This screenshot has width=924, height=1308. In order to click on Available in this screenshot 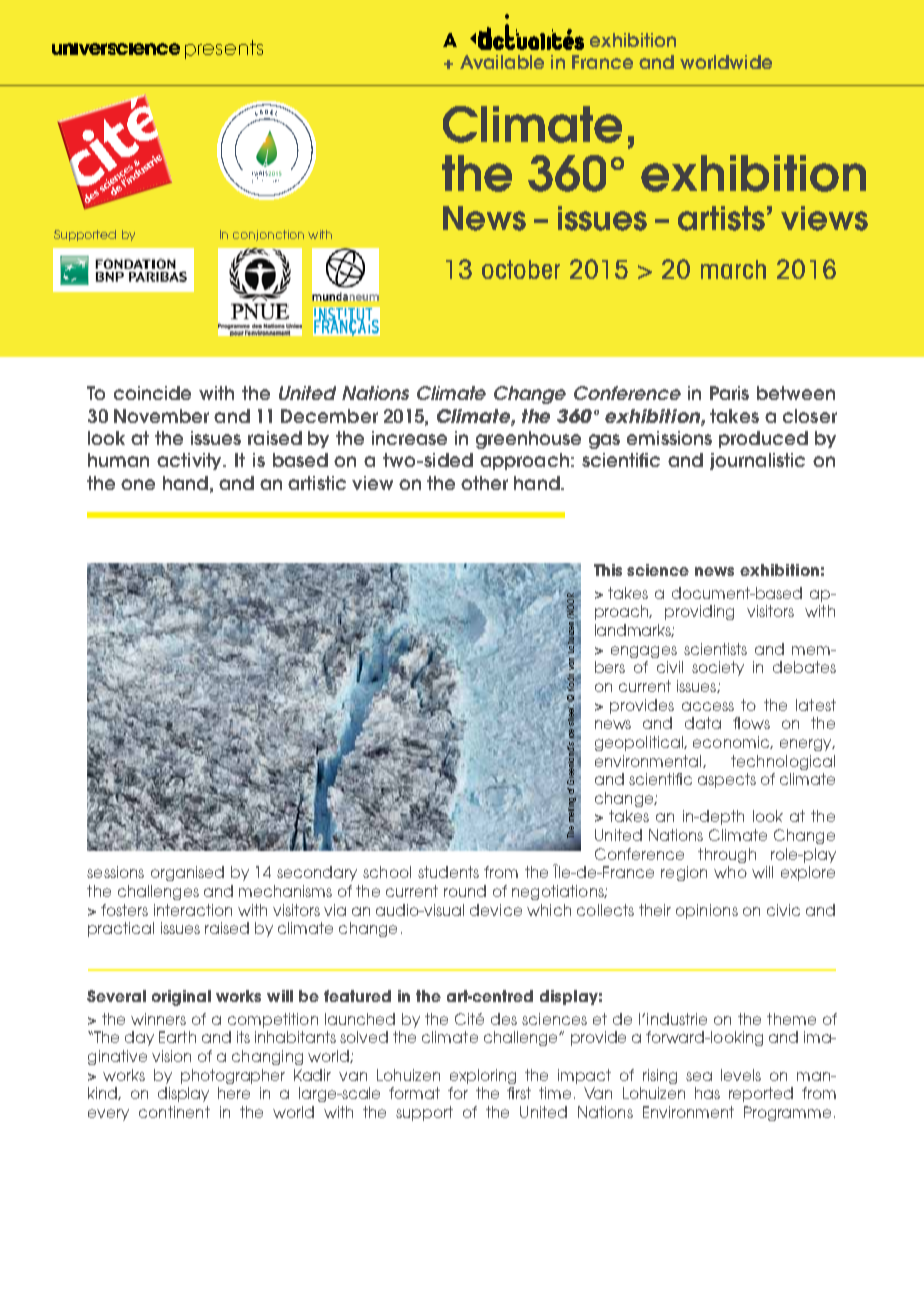, I will do `click(502, 62)`.
